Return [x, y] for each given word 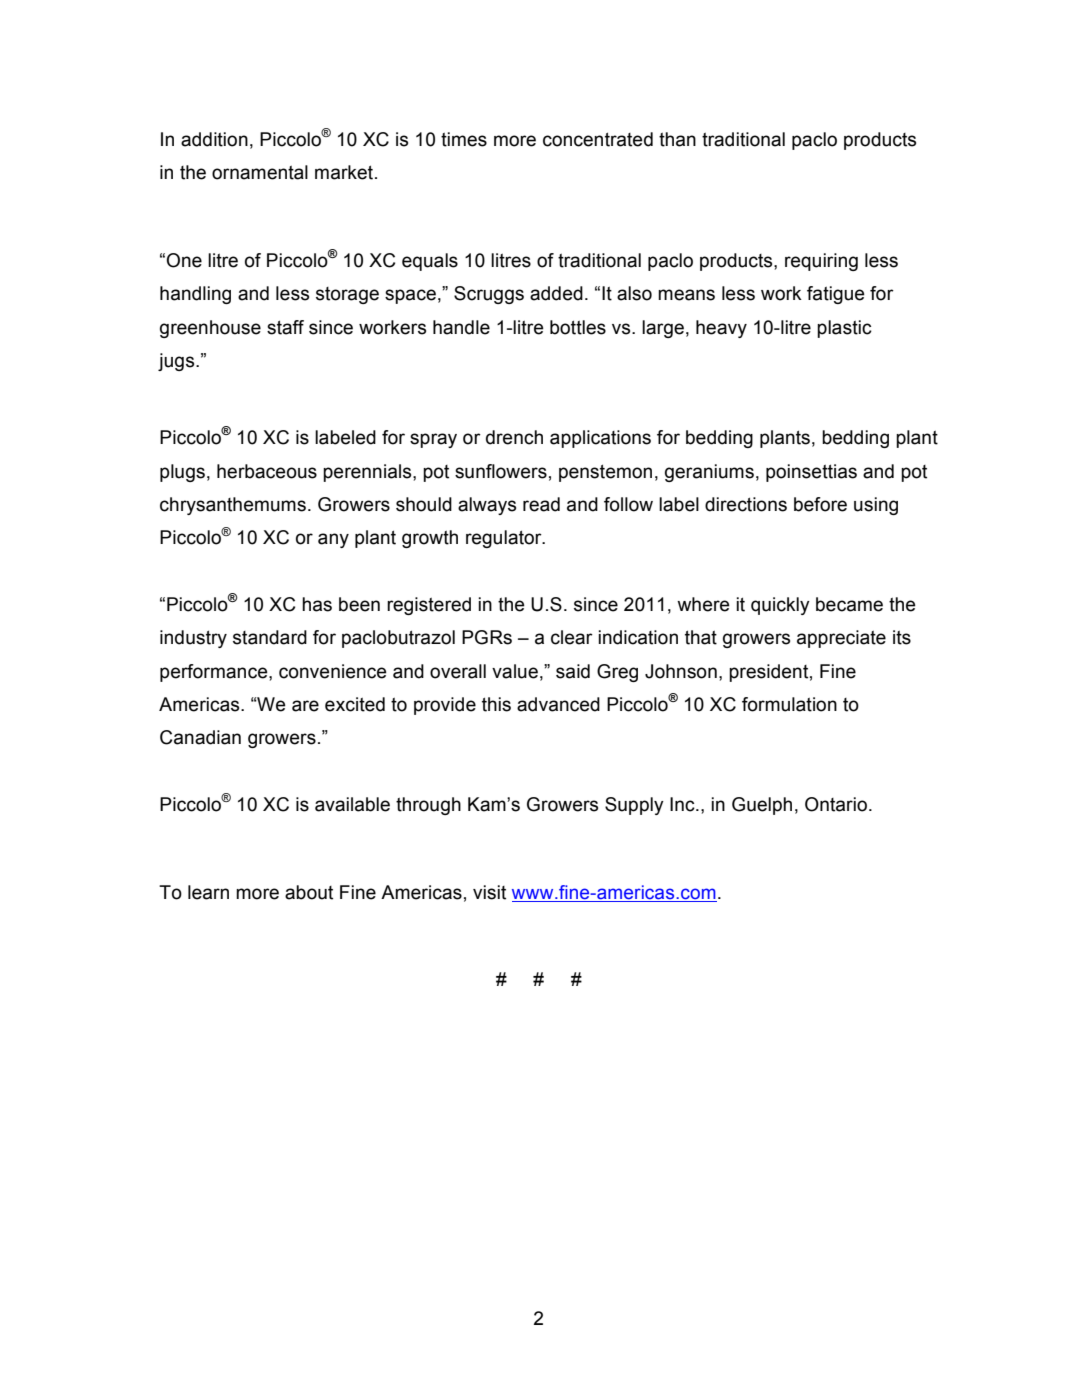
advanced [558, 704]
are [305, 706]
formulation [789, 704]
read [541, 504]
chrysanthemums [233, 506]
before [820, 504]
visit [489, 892]
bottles [578, 327]
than [677, 139]
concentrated [598, 139]
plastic [844, 329]
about [309, 892]
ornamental [260, 172]
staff [285, 327]
